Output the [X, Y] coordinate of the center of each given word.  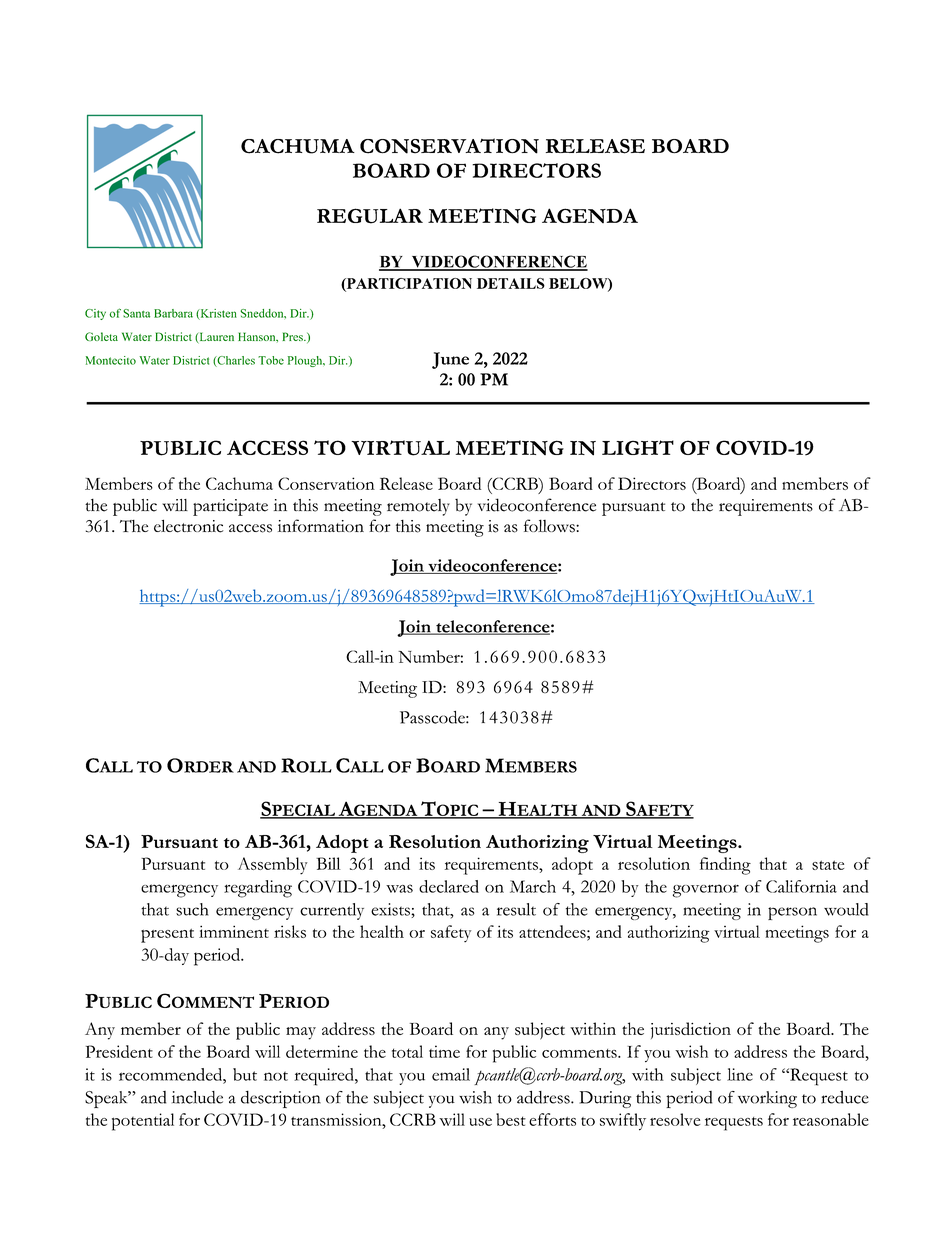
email [451, 1074]
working [767, 1099]
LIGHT [638, 447]
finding [725, 866]
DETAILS [511, 283]
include [197, 1097]
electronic [188, 526]
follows [550, 526]
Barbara [173, 313]
